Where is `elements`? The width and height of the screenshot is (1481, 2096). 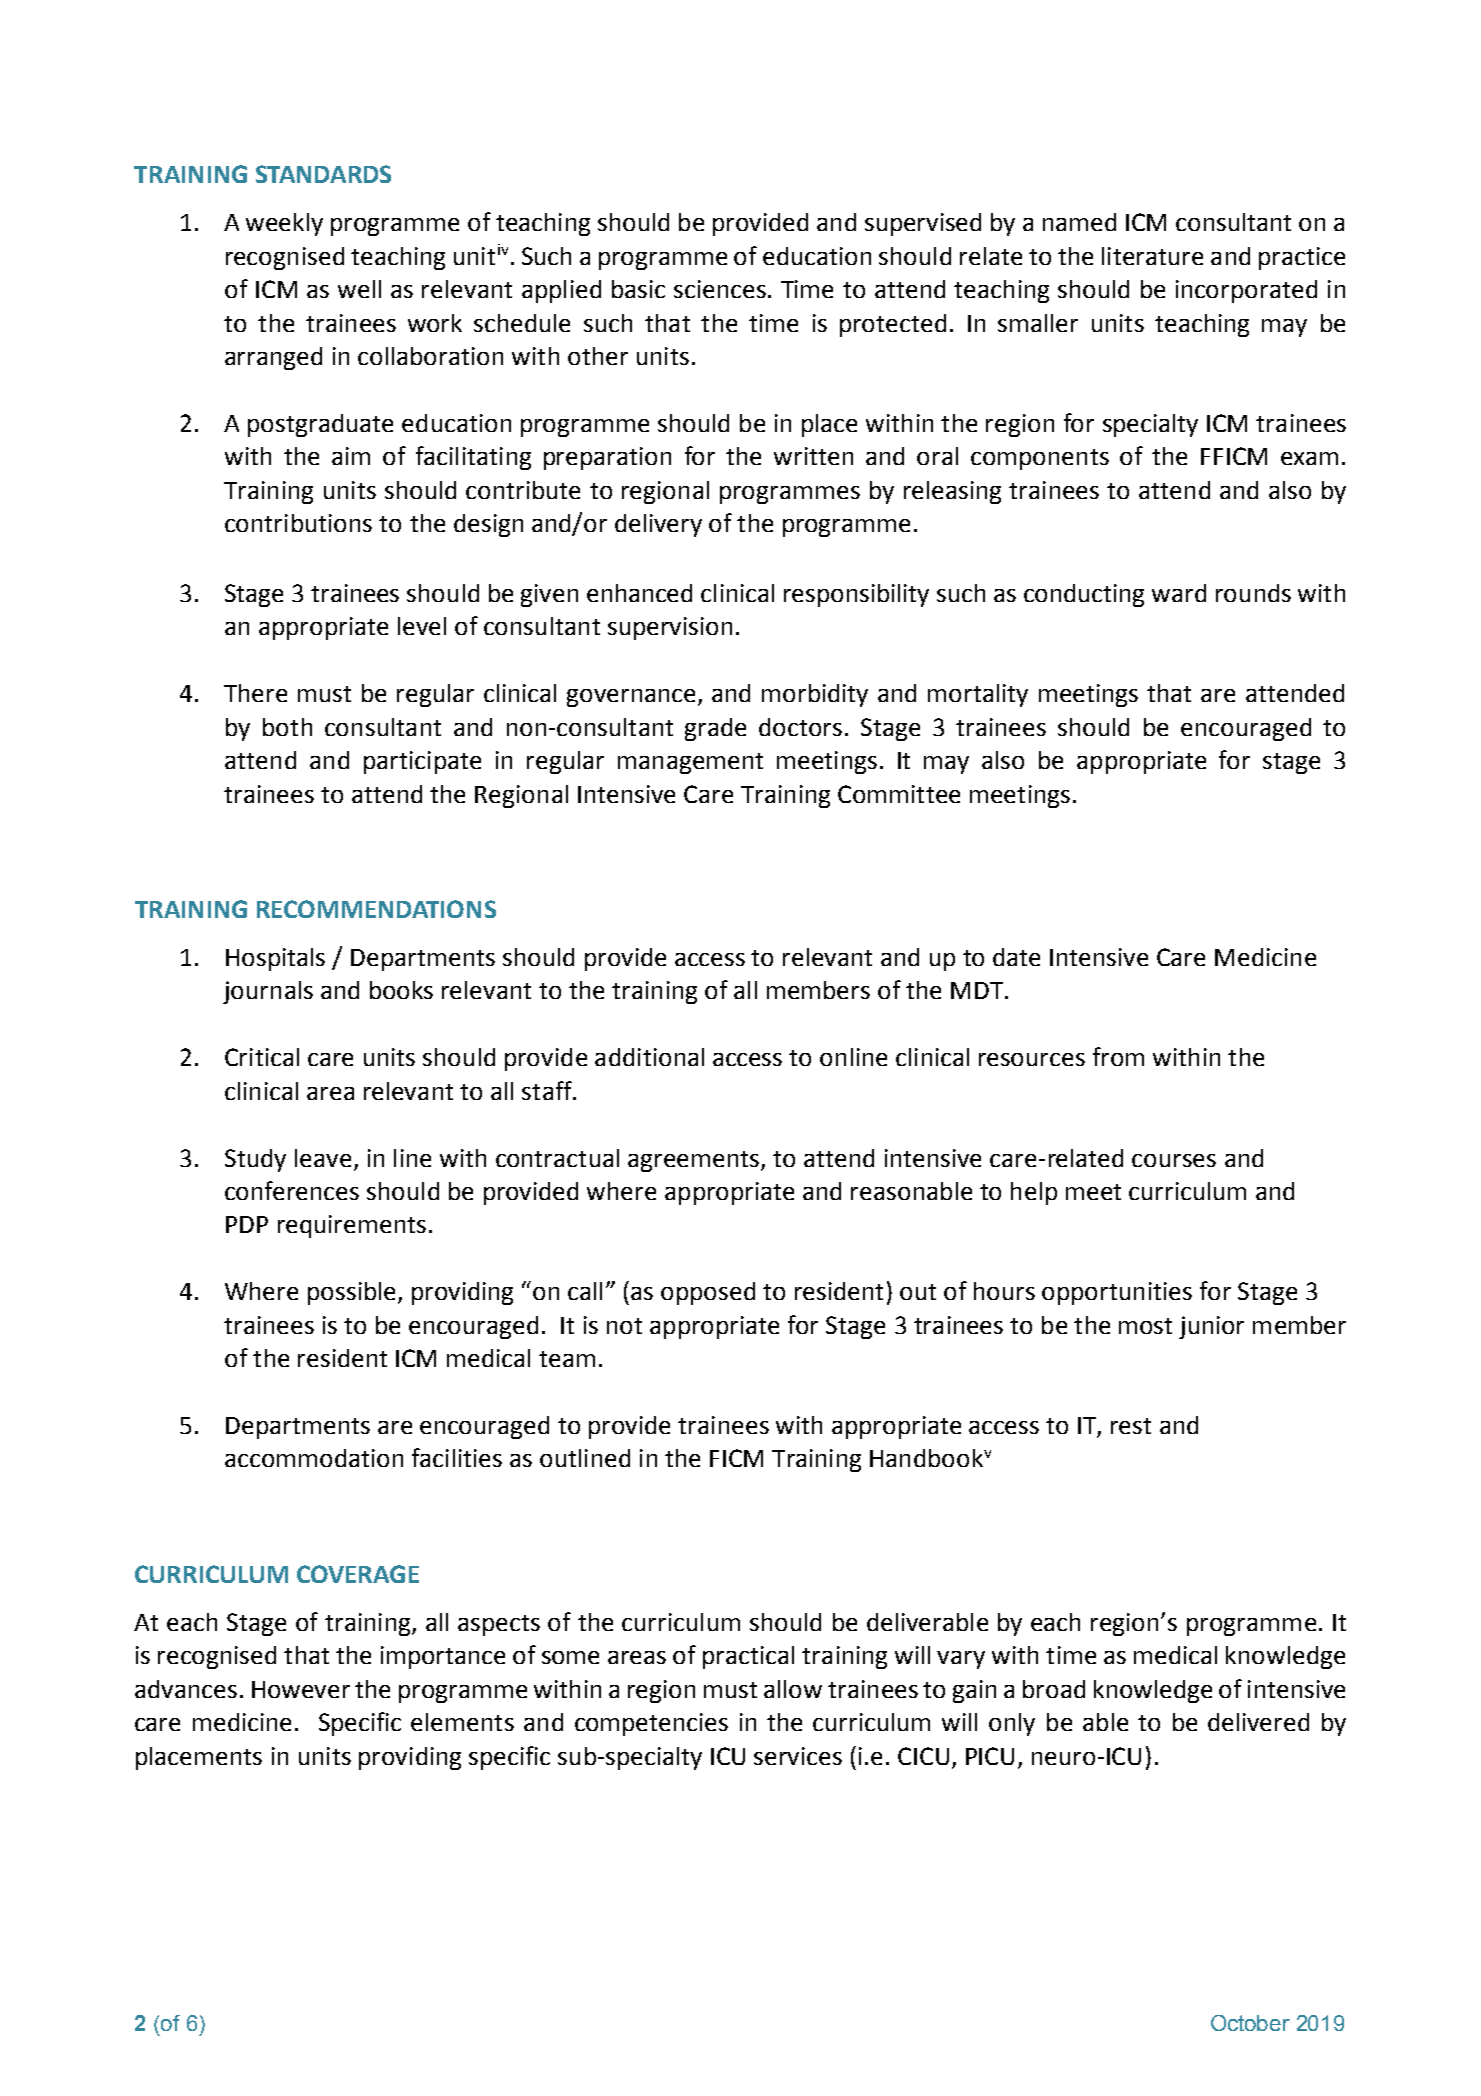
elements is located at coordinates (462, 1722).
